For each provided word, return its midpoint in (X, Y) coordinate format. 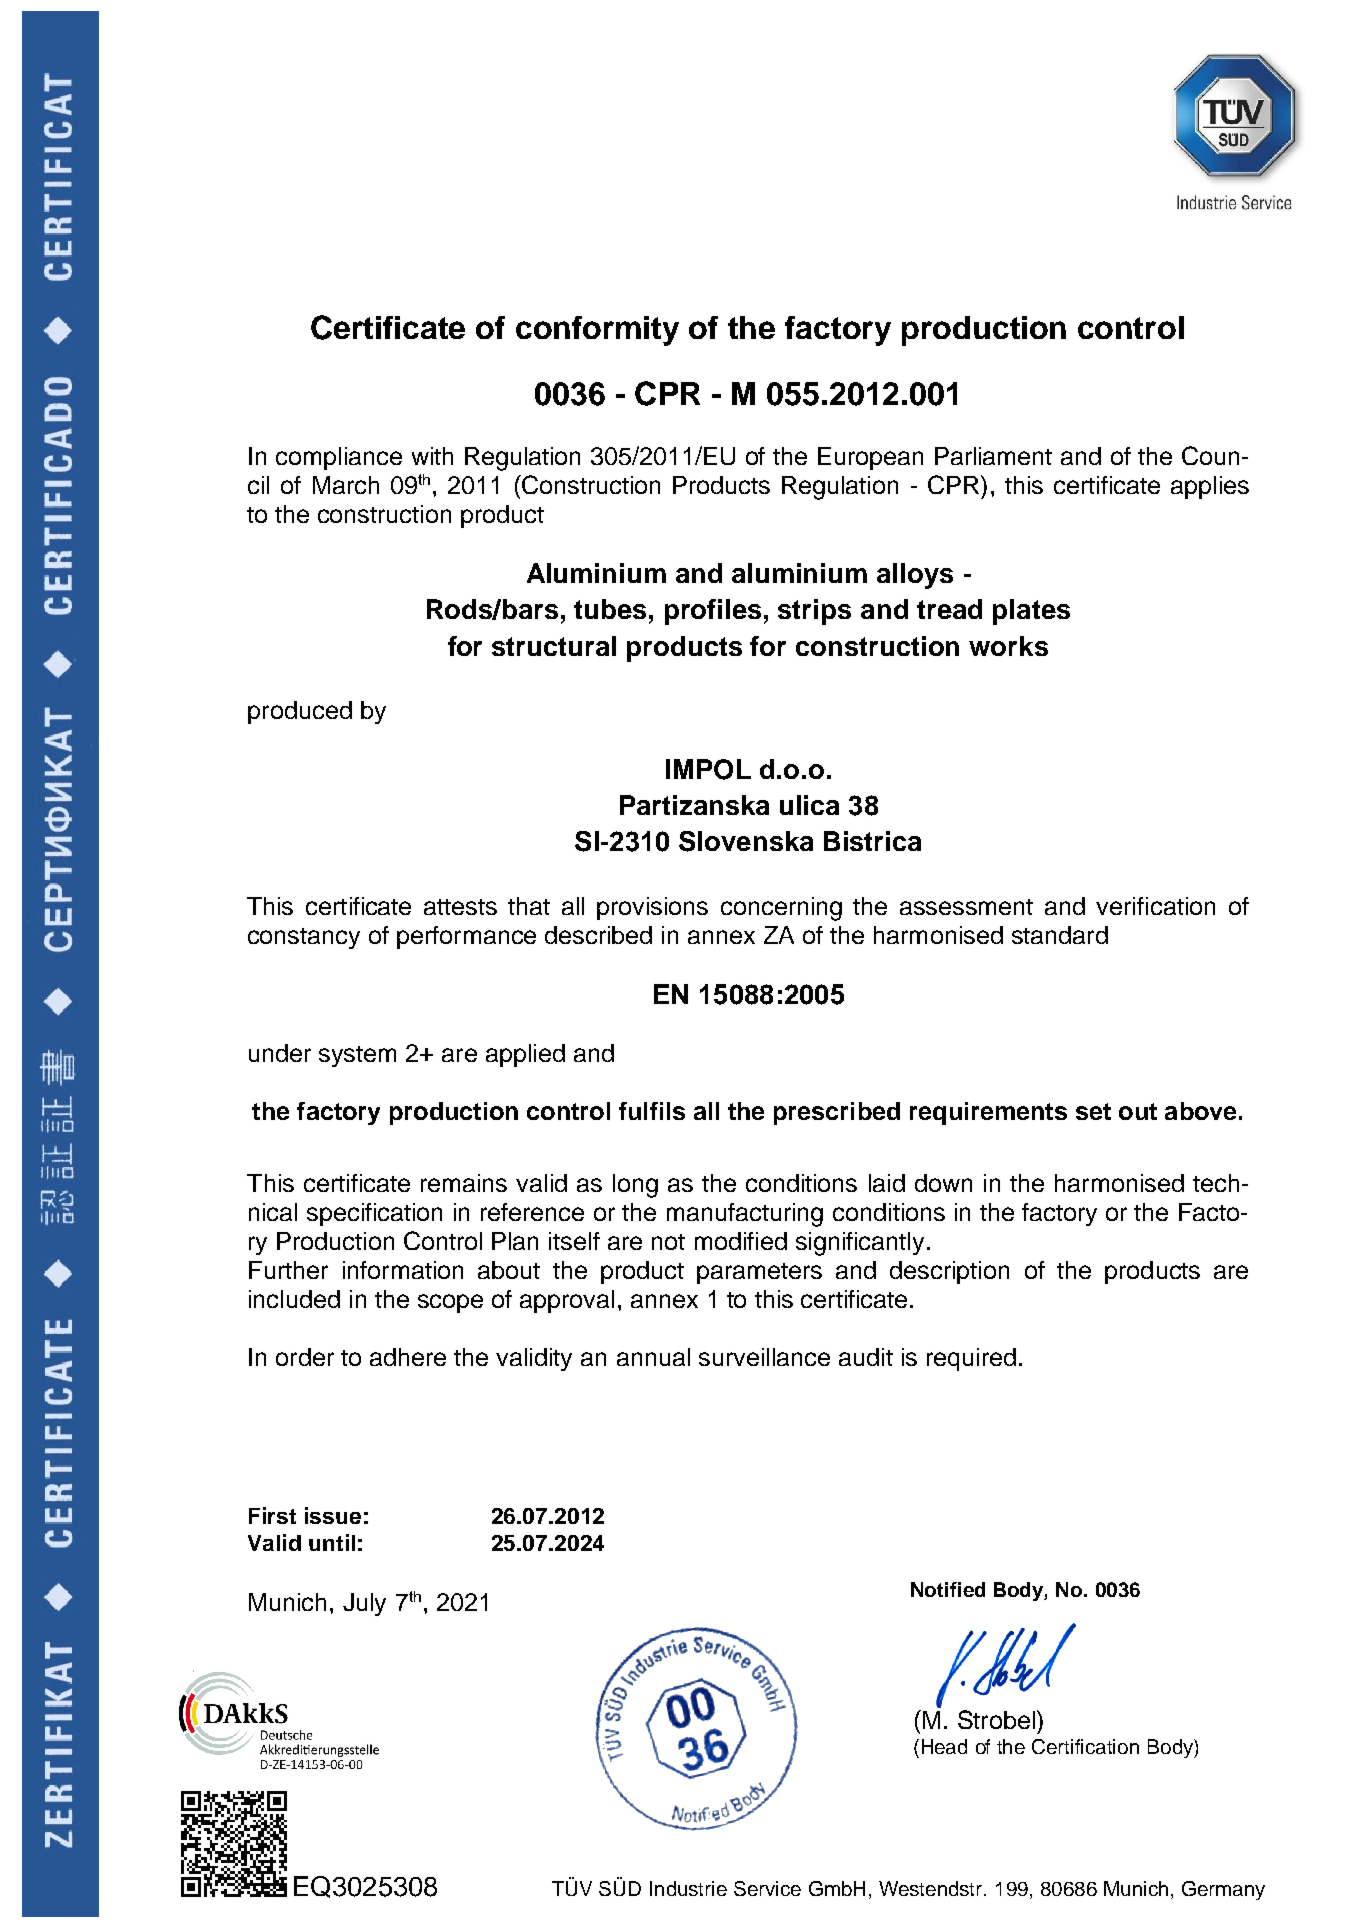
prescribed (837, 1113)
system (357, 1056)
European (870, 458)
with (432, 456)
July (364, 1604)
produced (300, 712)
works (1008, 646)
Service (767, 1888)
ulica (809, 805)
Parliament (993, 456)
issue (333, 1515)
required (971, 1359)
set (1093, 1111)
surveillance (764, 1357)
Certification (1085, 1746)
